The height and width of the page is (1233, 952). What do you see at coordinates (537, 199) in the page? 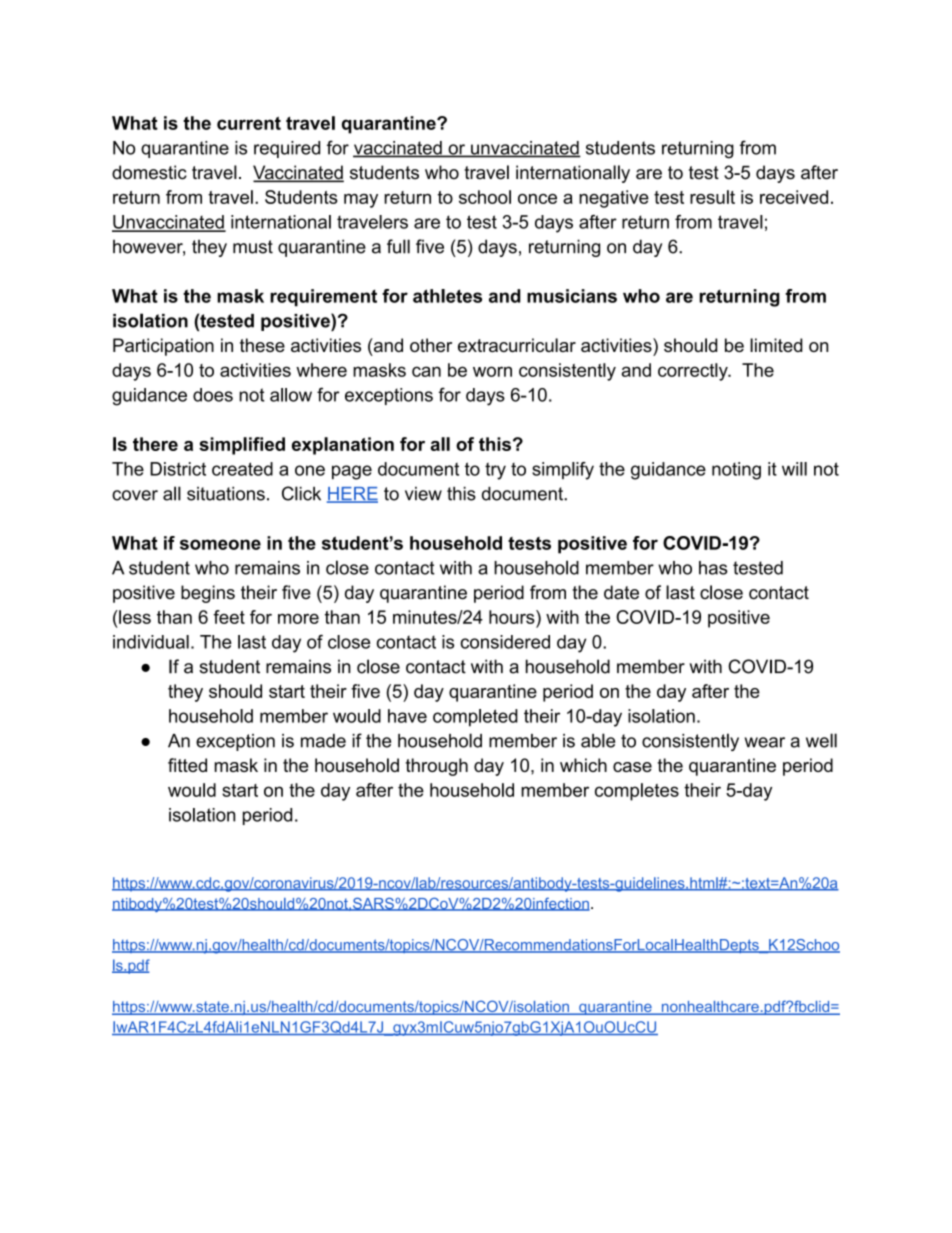
I see `once` at bounding box center [537, 199].
